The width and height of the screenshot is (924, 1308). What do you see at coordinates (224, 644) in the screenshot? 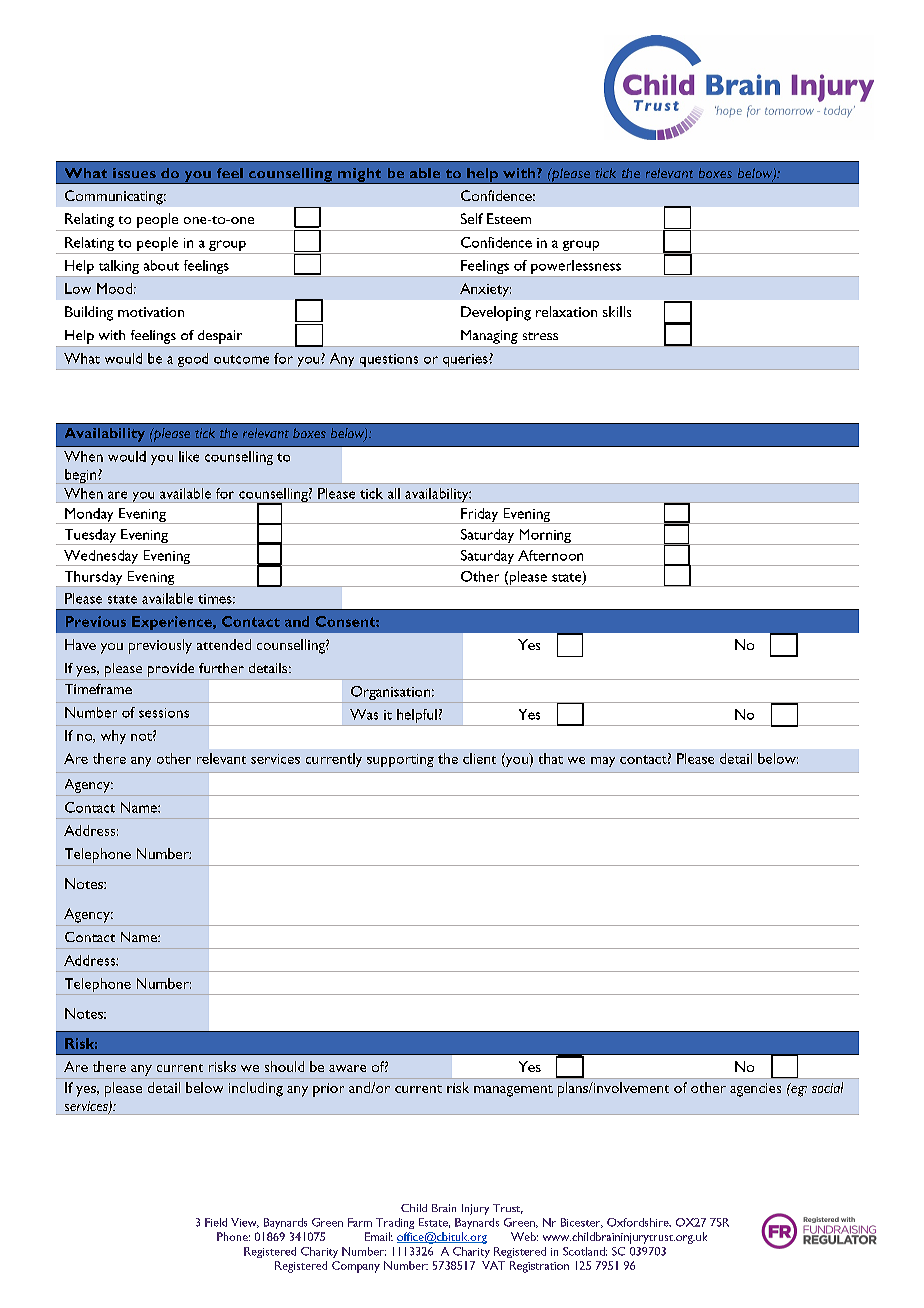
I see `attended` at bounding box center [224, 644].
